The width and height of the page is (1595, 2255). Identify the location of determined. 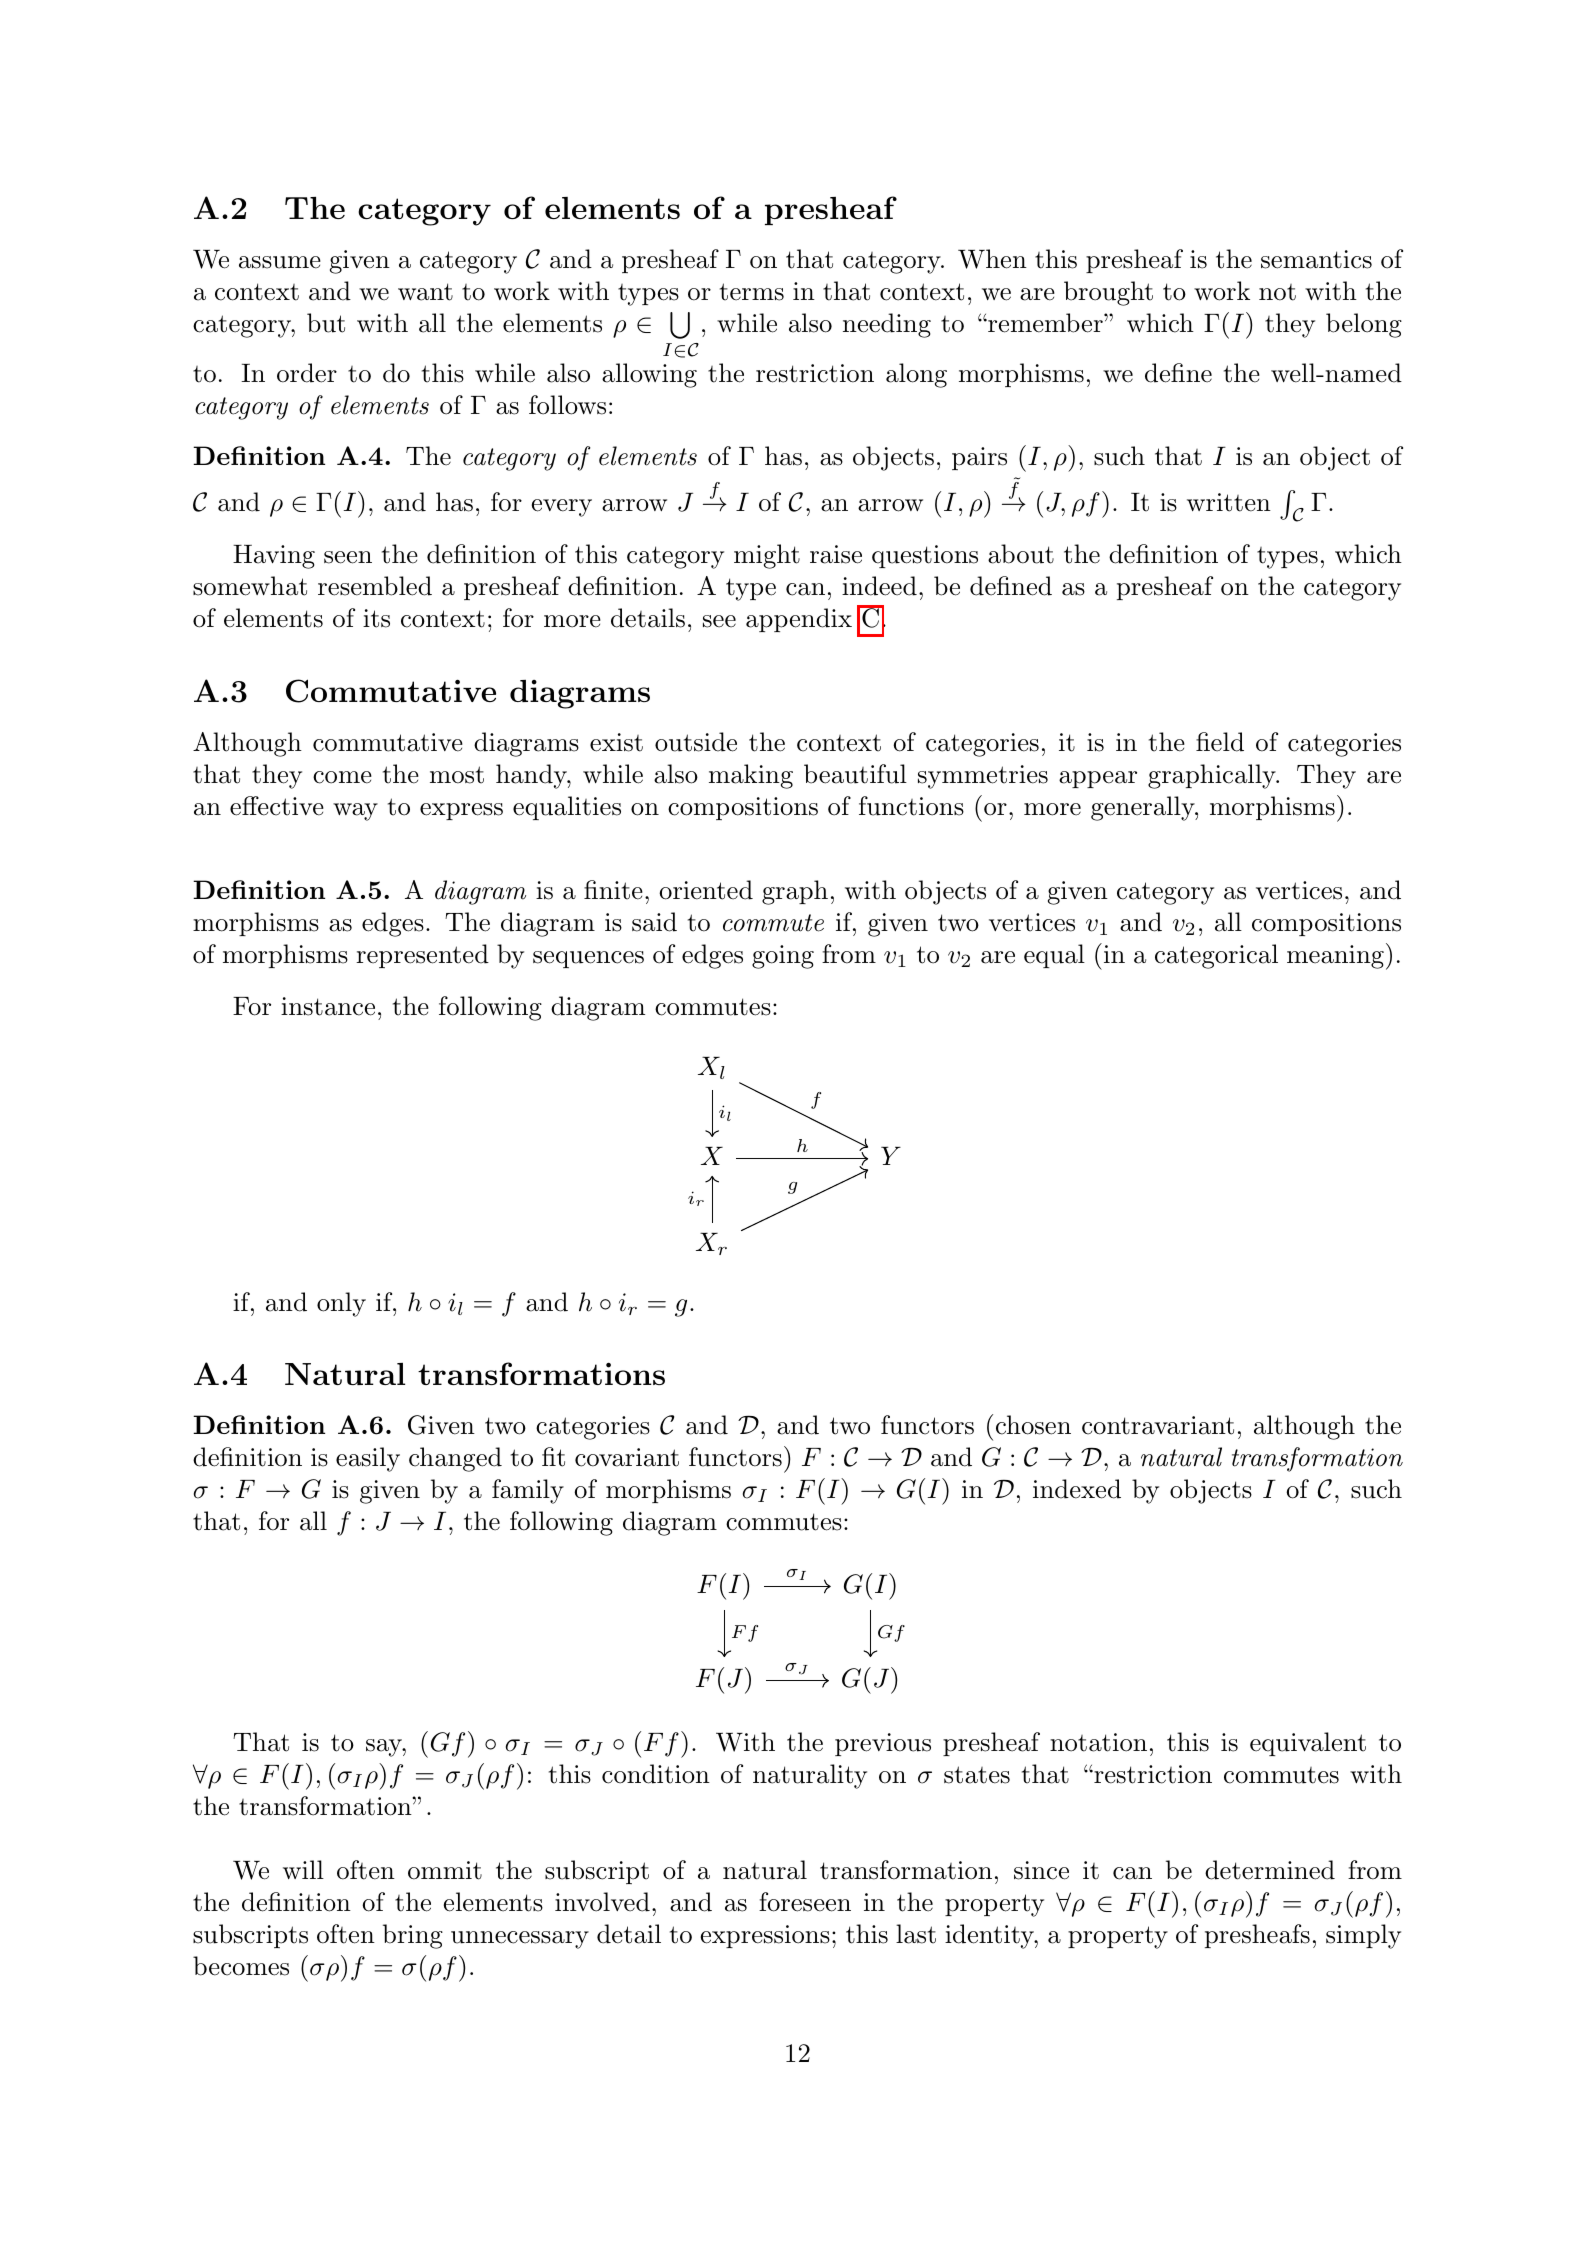
(1270, 1870).
